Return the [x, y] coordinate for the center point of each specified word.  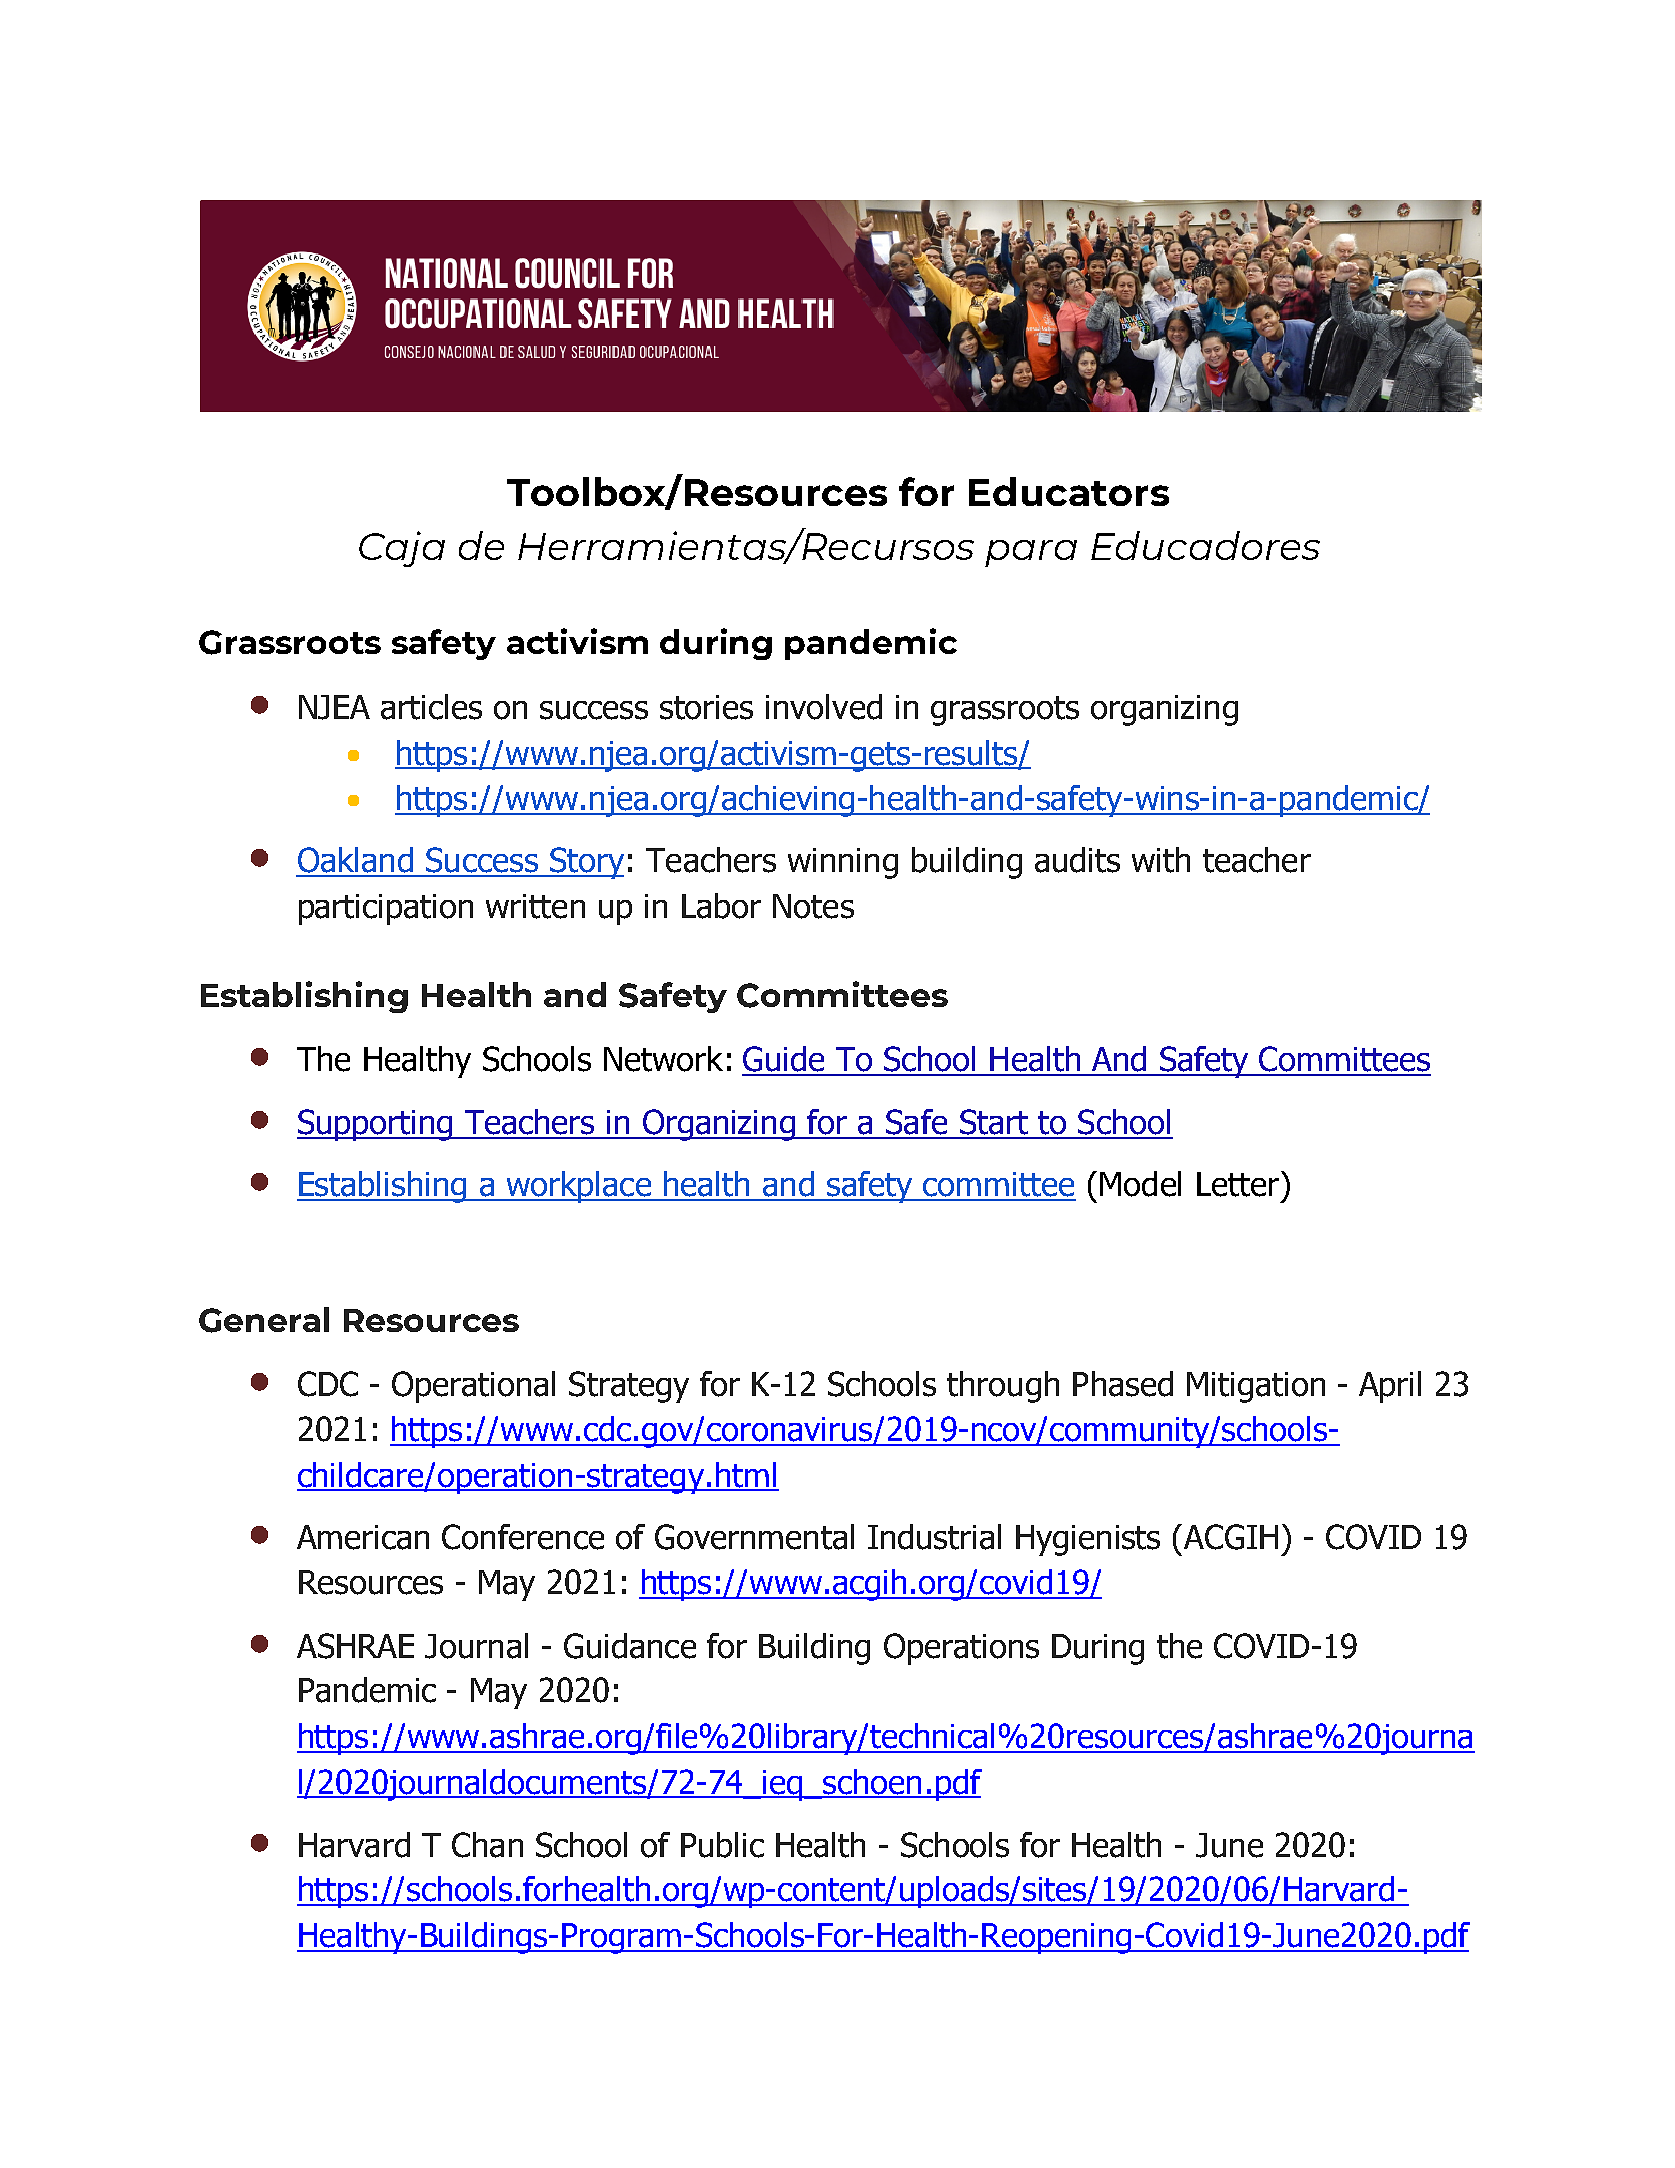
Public [722, 1845]
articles [431, 707]
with [1161, 860]
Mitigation [1256, 1387]
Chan [487, 1845]
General [264, 1320]
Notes [813, 906]
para [1031, 553]
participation [386, 909]
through [1003, 1387]
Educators [1069, 491]
